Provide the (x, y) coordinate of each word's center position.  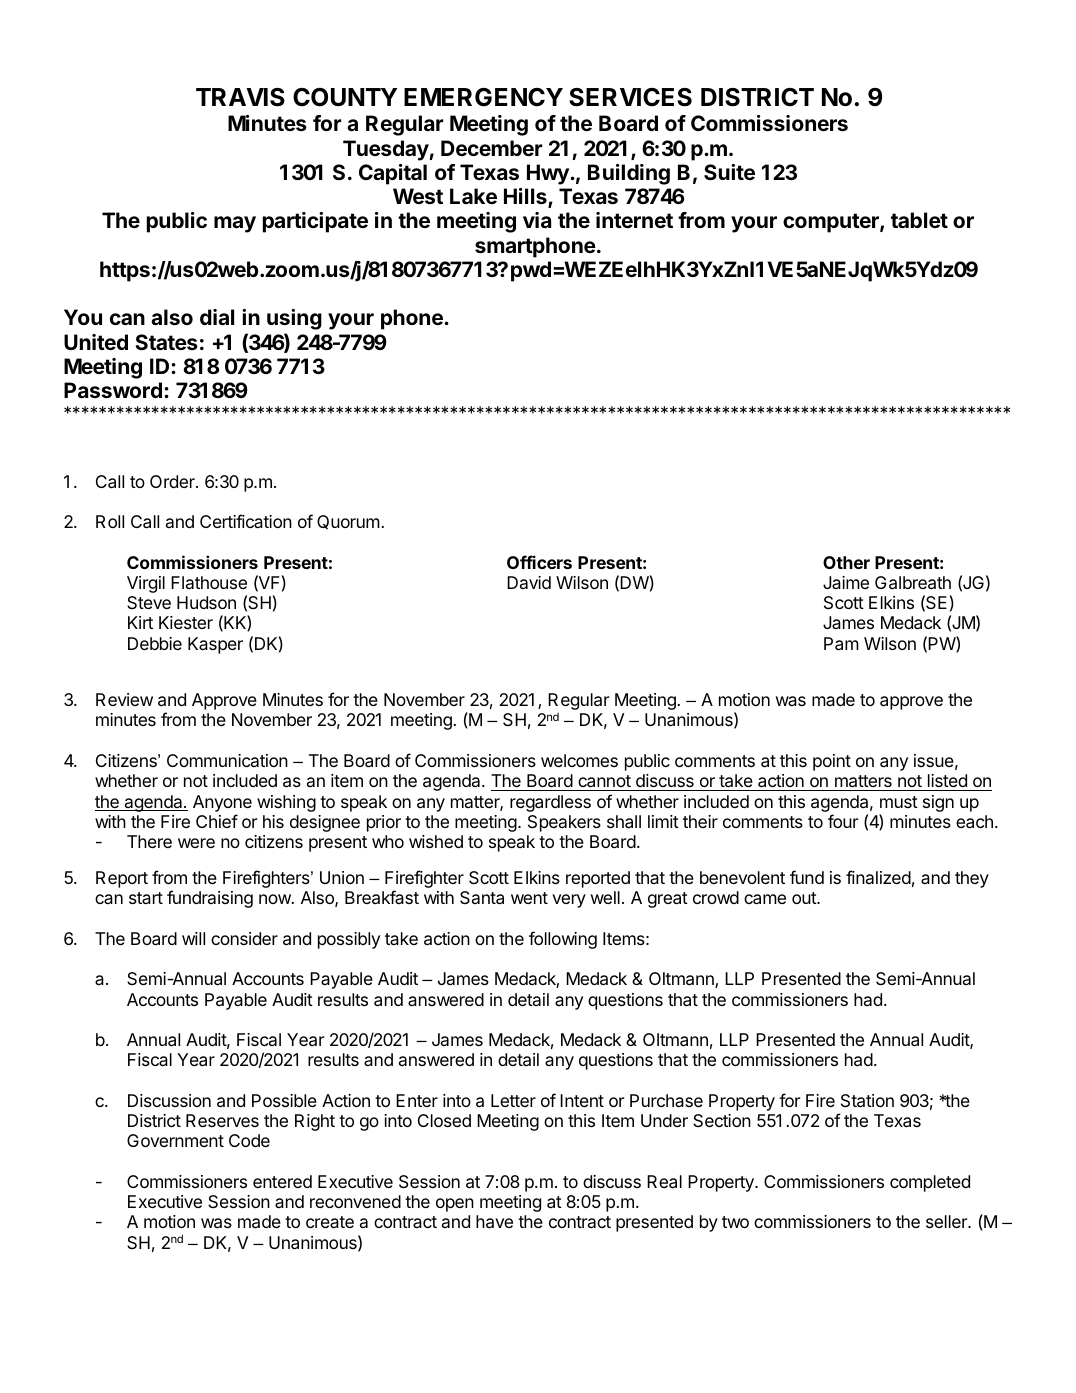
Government (175, 1140)
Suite (729, 172)
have (494, 1222)
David (529, 582)
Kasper (215, 645)
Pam (841, 644)
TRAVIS (240, 97)
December (492, 148)
